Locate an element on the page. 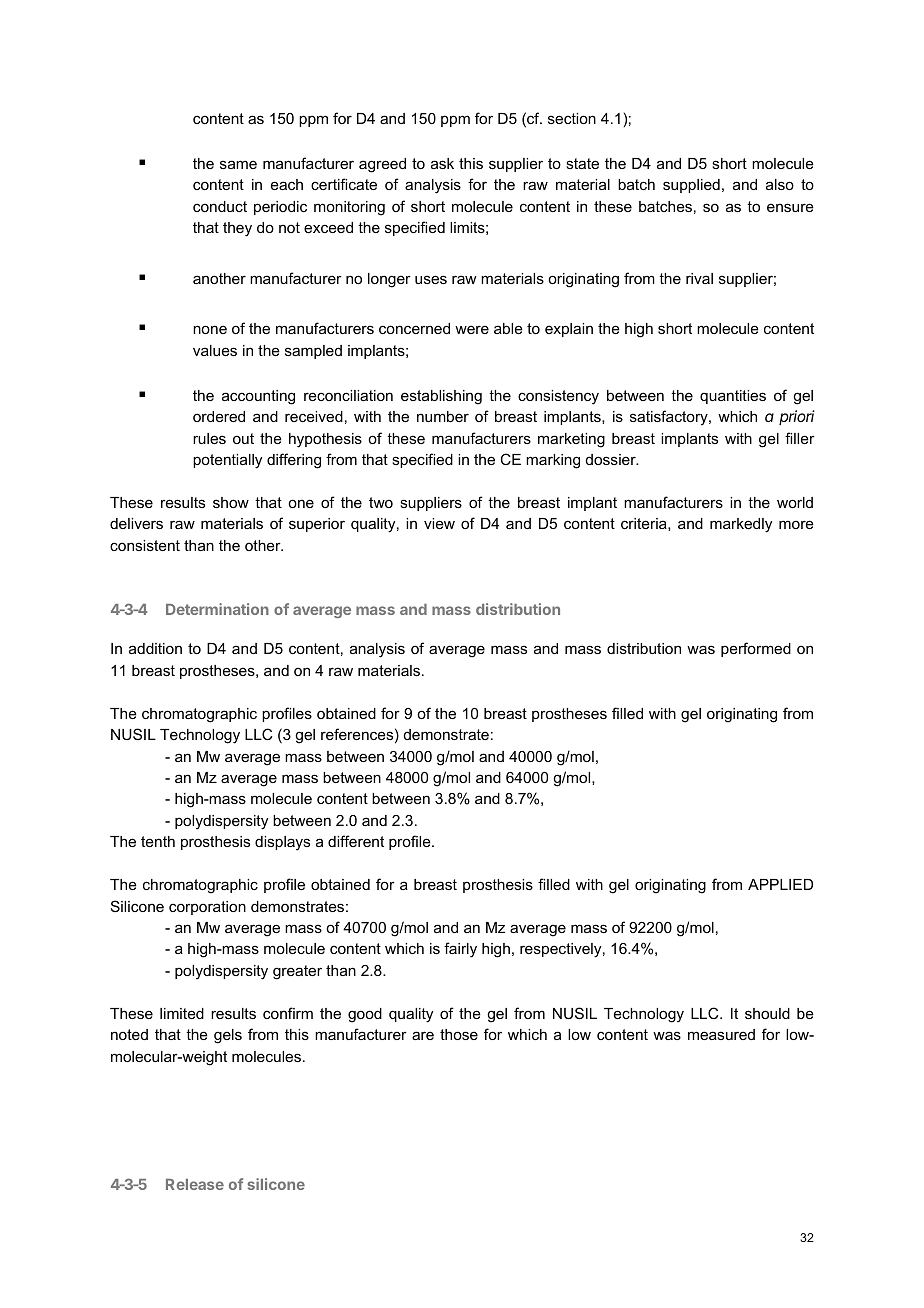 The width and height of the document is (924, 1308). ordered is located at coordinates (219, 416).
